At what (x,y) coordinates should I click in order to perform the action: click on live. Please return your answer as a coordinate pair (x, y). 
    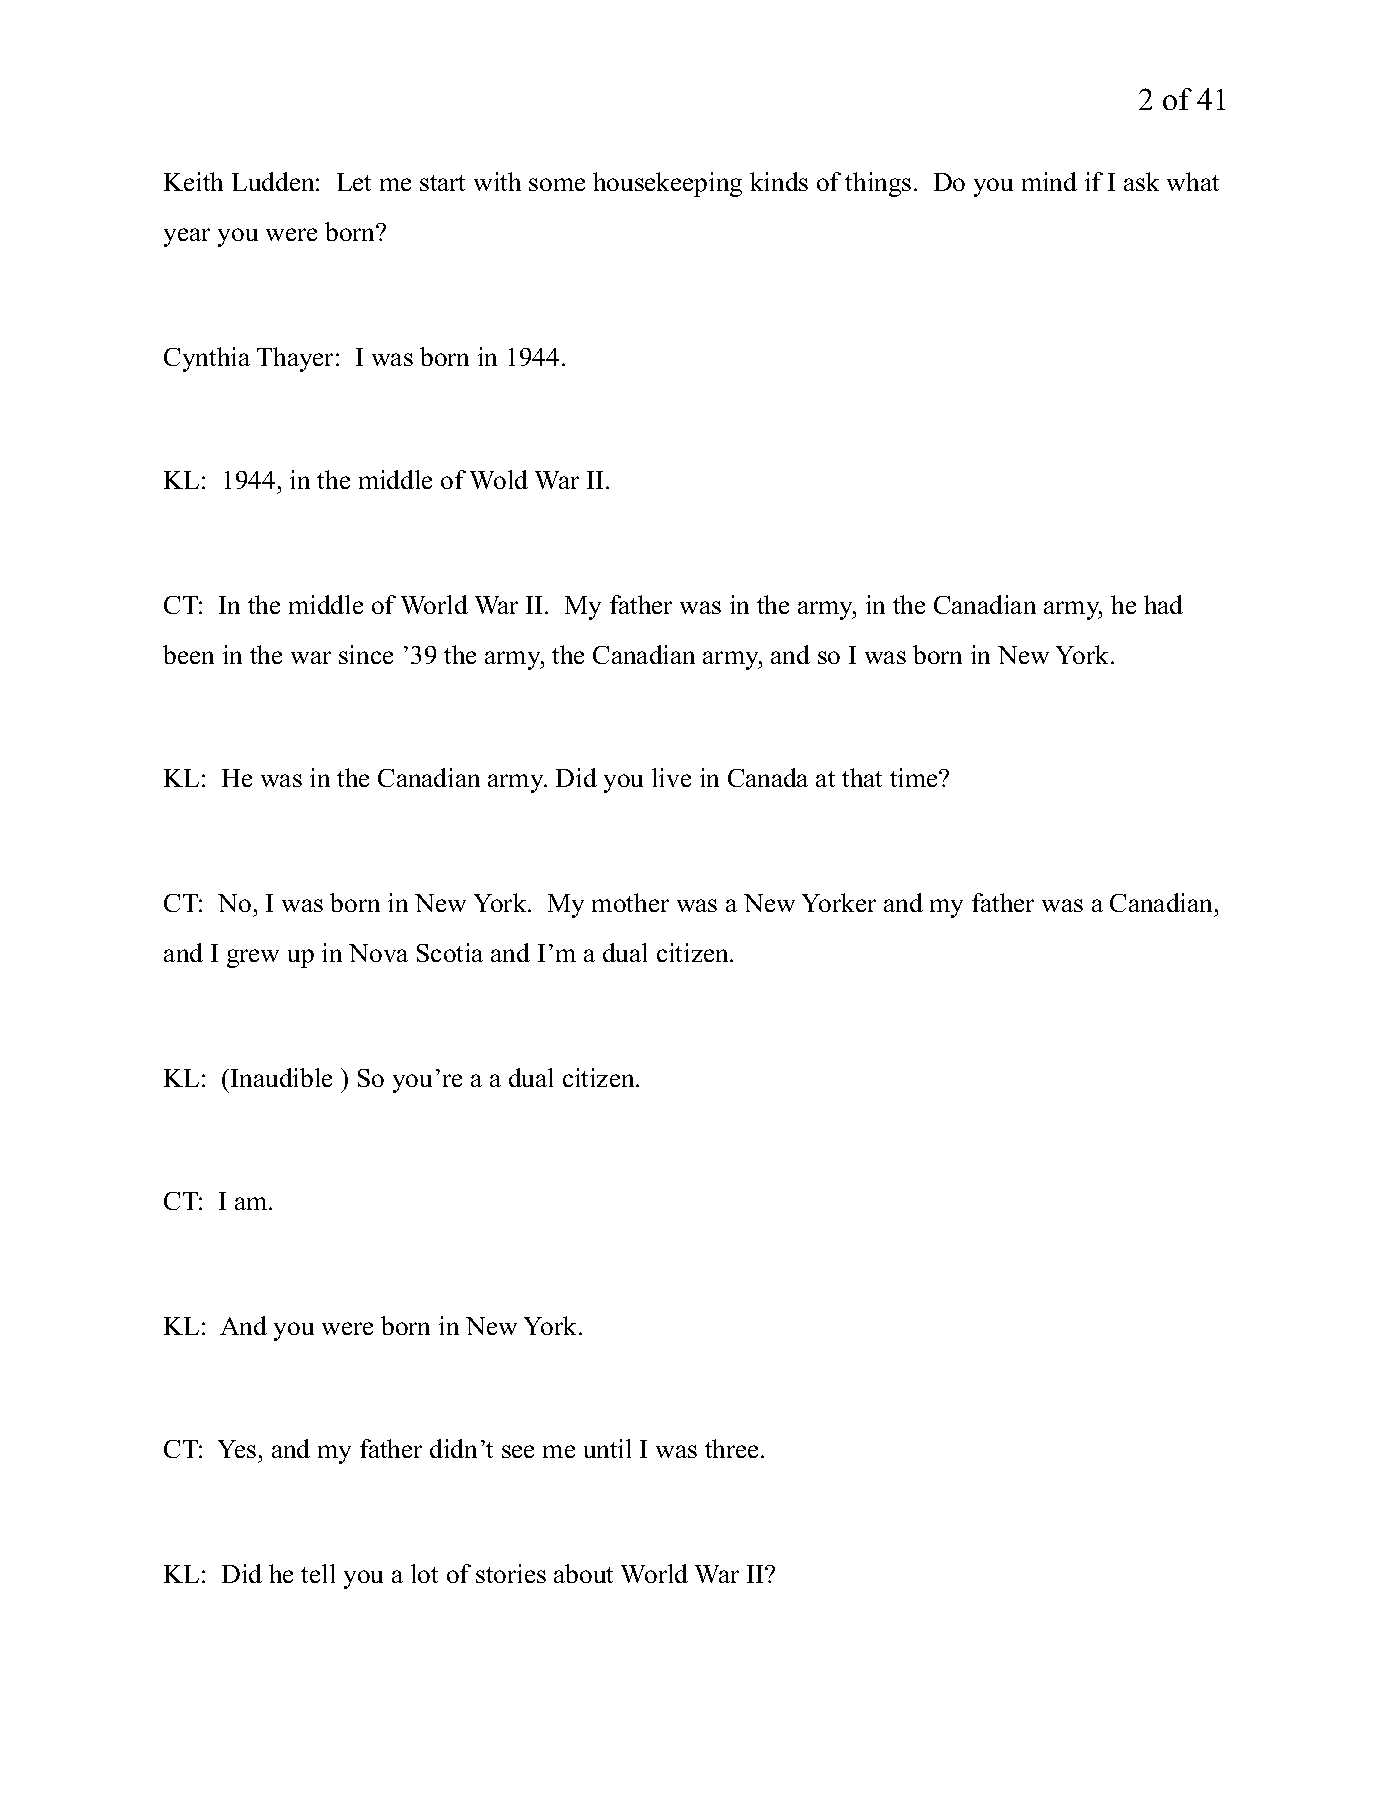
    Looking at the image, I should click on (671, 777).
